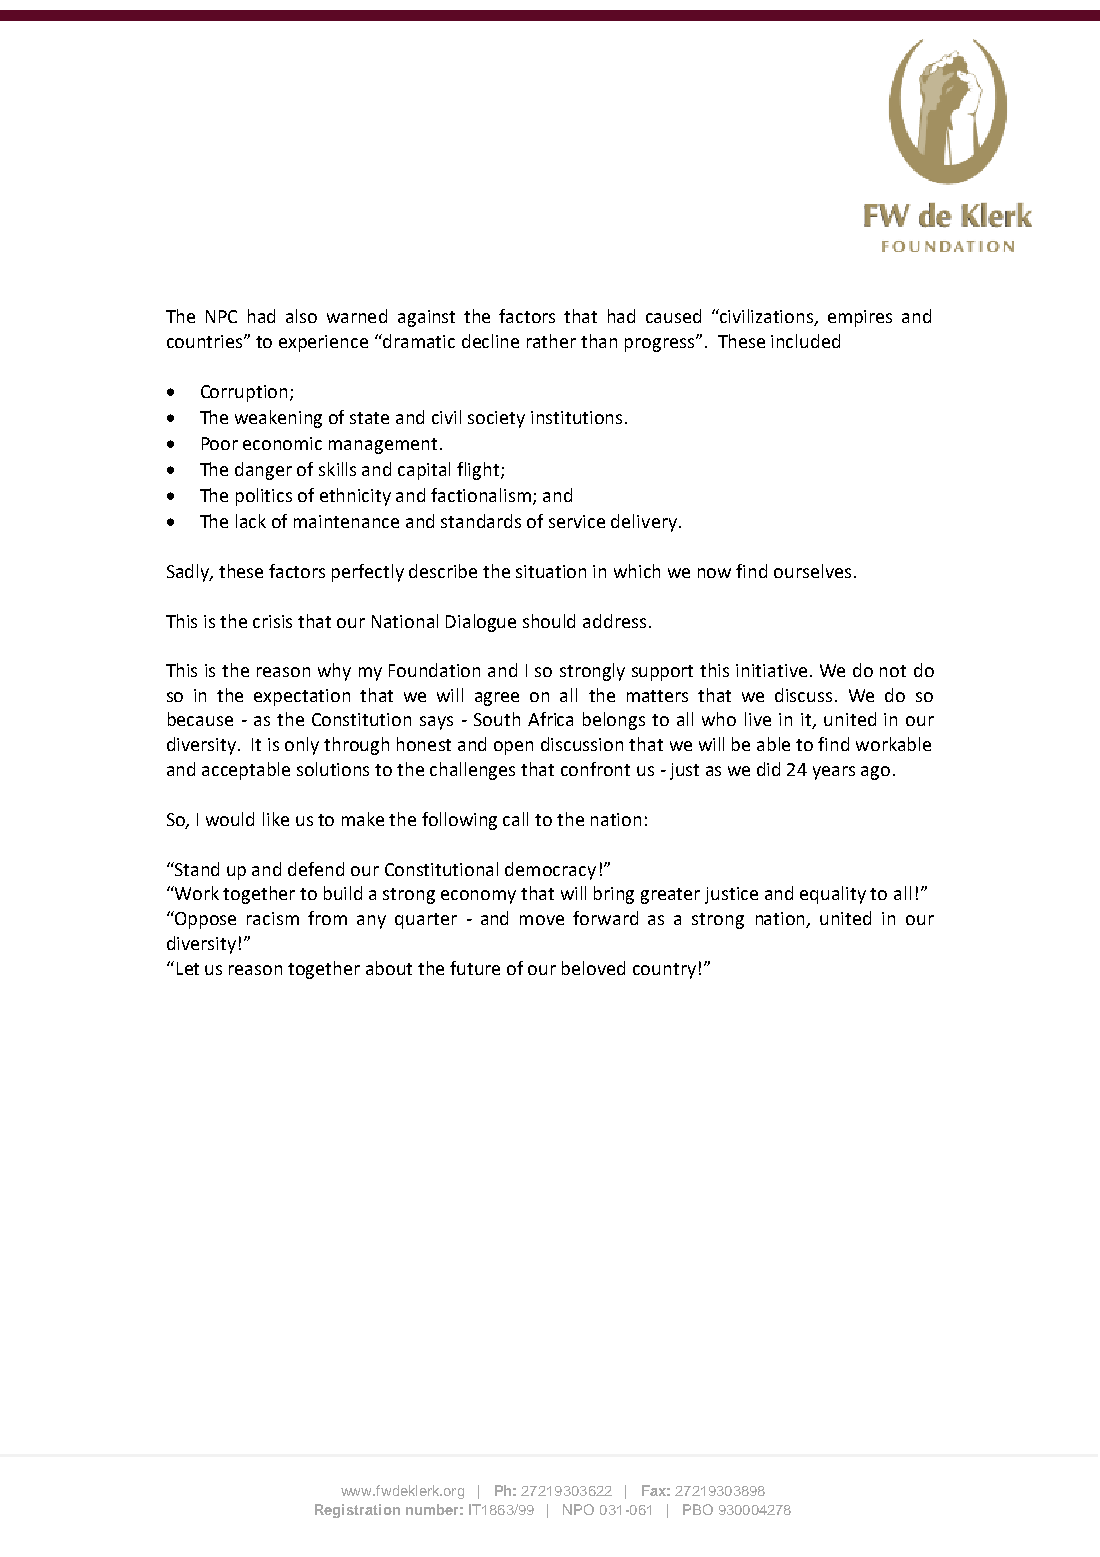 Image resolution: width=1100 pixels, height=1557 pixels. Describe the element at coordinates (834, 773) in the screenshot. I see `years` at that location.
